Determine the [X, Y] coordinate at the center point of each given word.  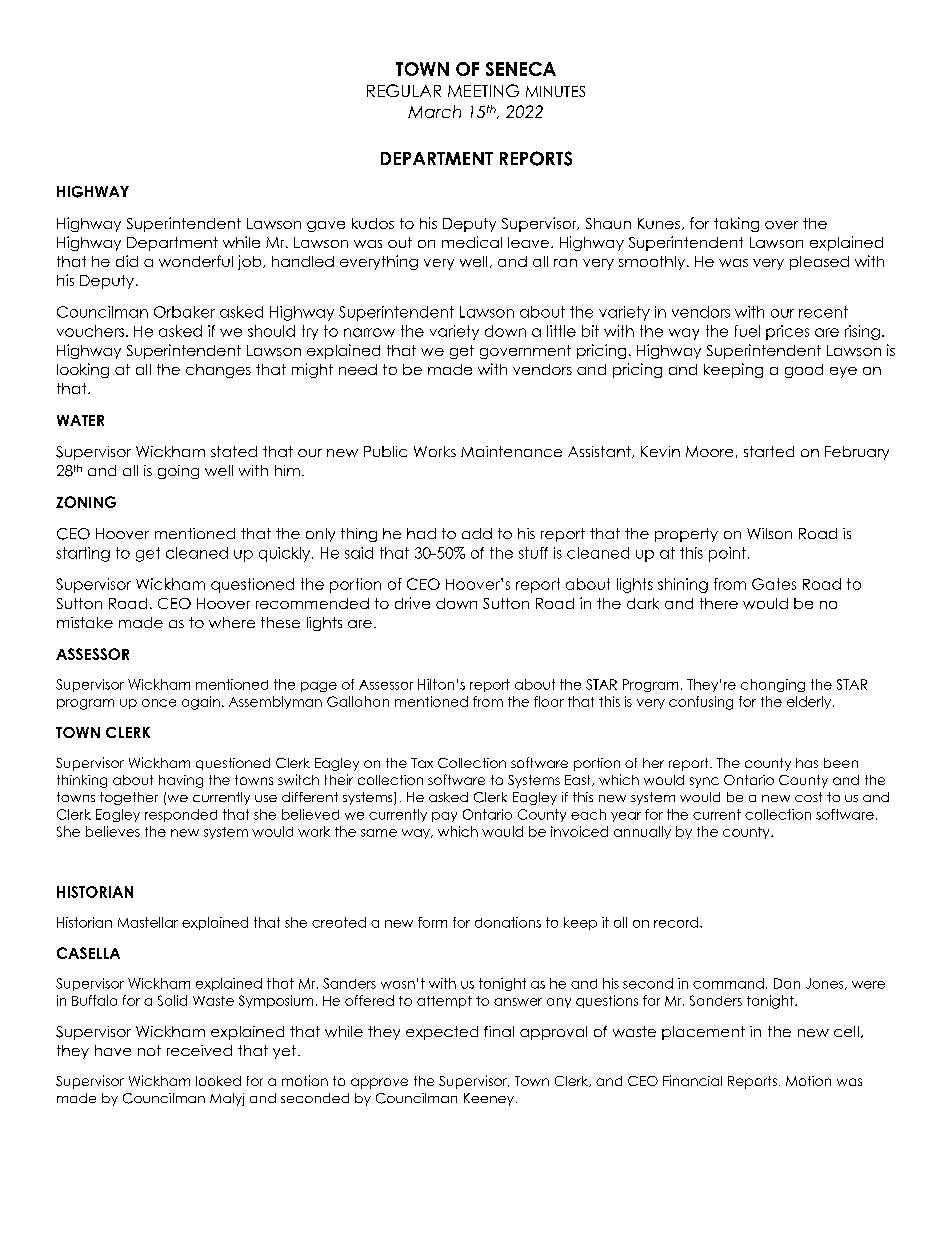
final [499, 1031]
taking [736, 224]
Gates [774, 584]
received [199, 1050]
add [477, 533]
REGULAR [404, 90]
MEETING [483, 90]
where [232, 622]
